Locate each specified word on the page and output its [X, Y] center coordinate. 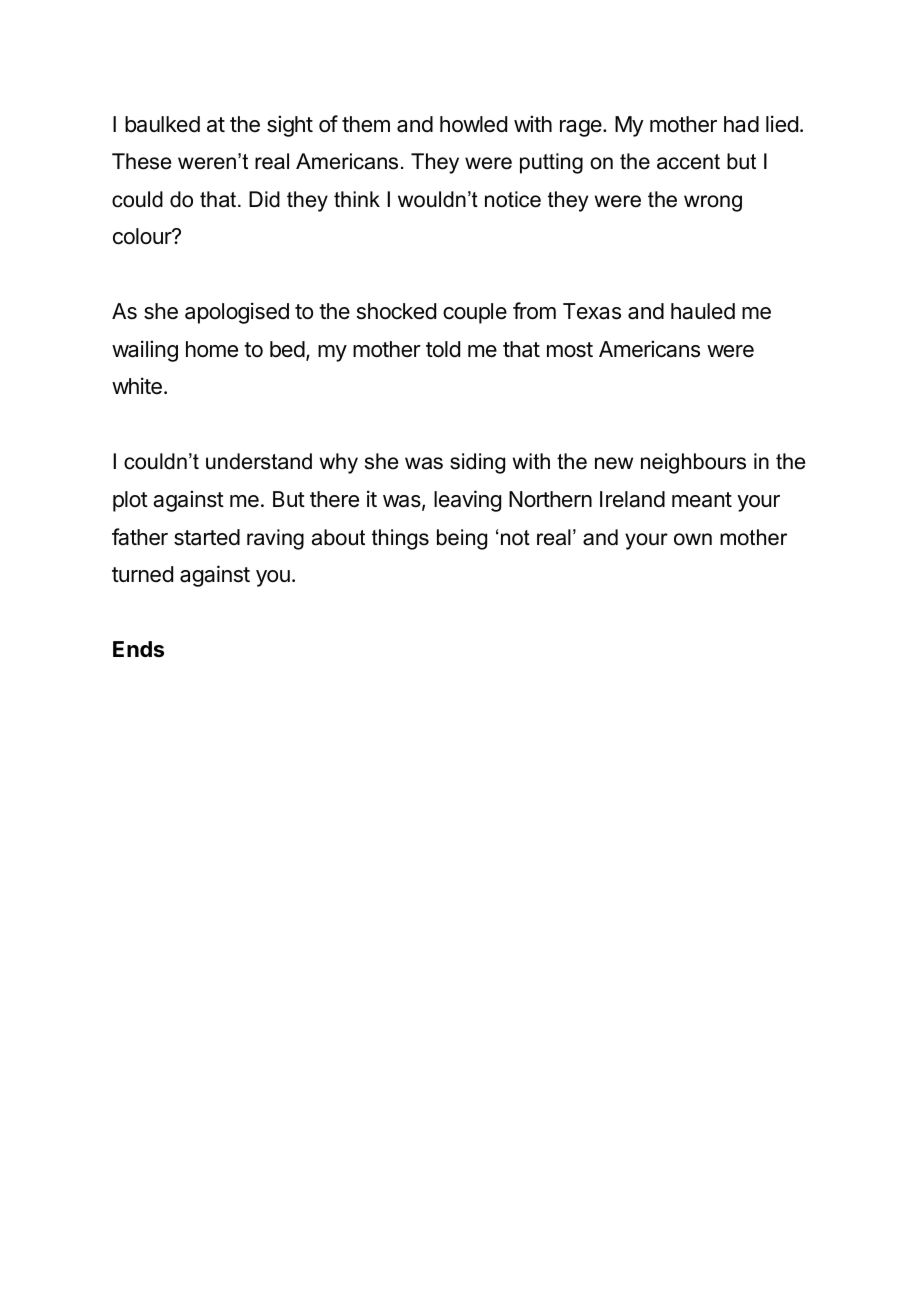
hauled [703, 311]
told [443, 349]
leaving [467, 501]
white [137, 386]
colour [143, 236]
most [570, 350]
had [741, 124]
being [462, 539]
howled [473, 124]
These [141, 161]
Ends [138, 649]
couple [475, 313]
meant [702, 500]
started [207, 537]
